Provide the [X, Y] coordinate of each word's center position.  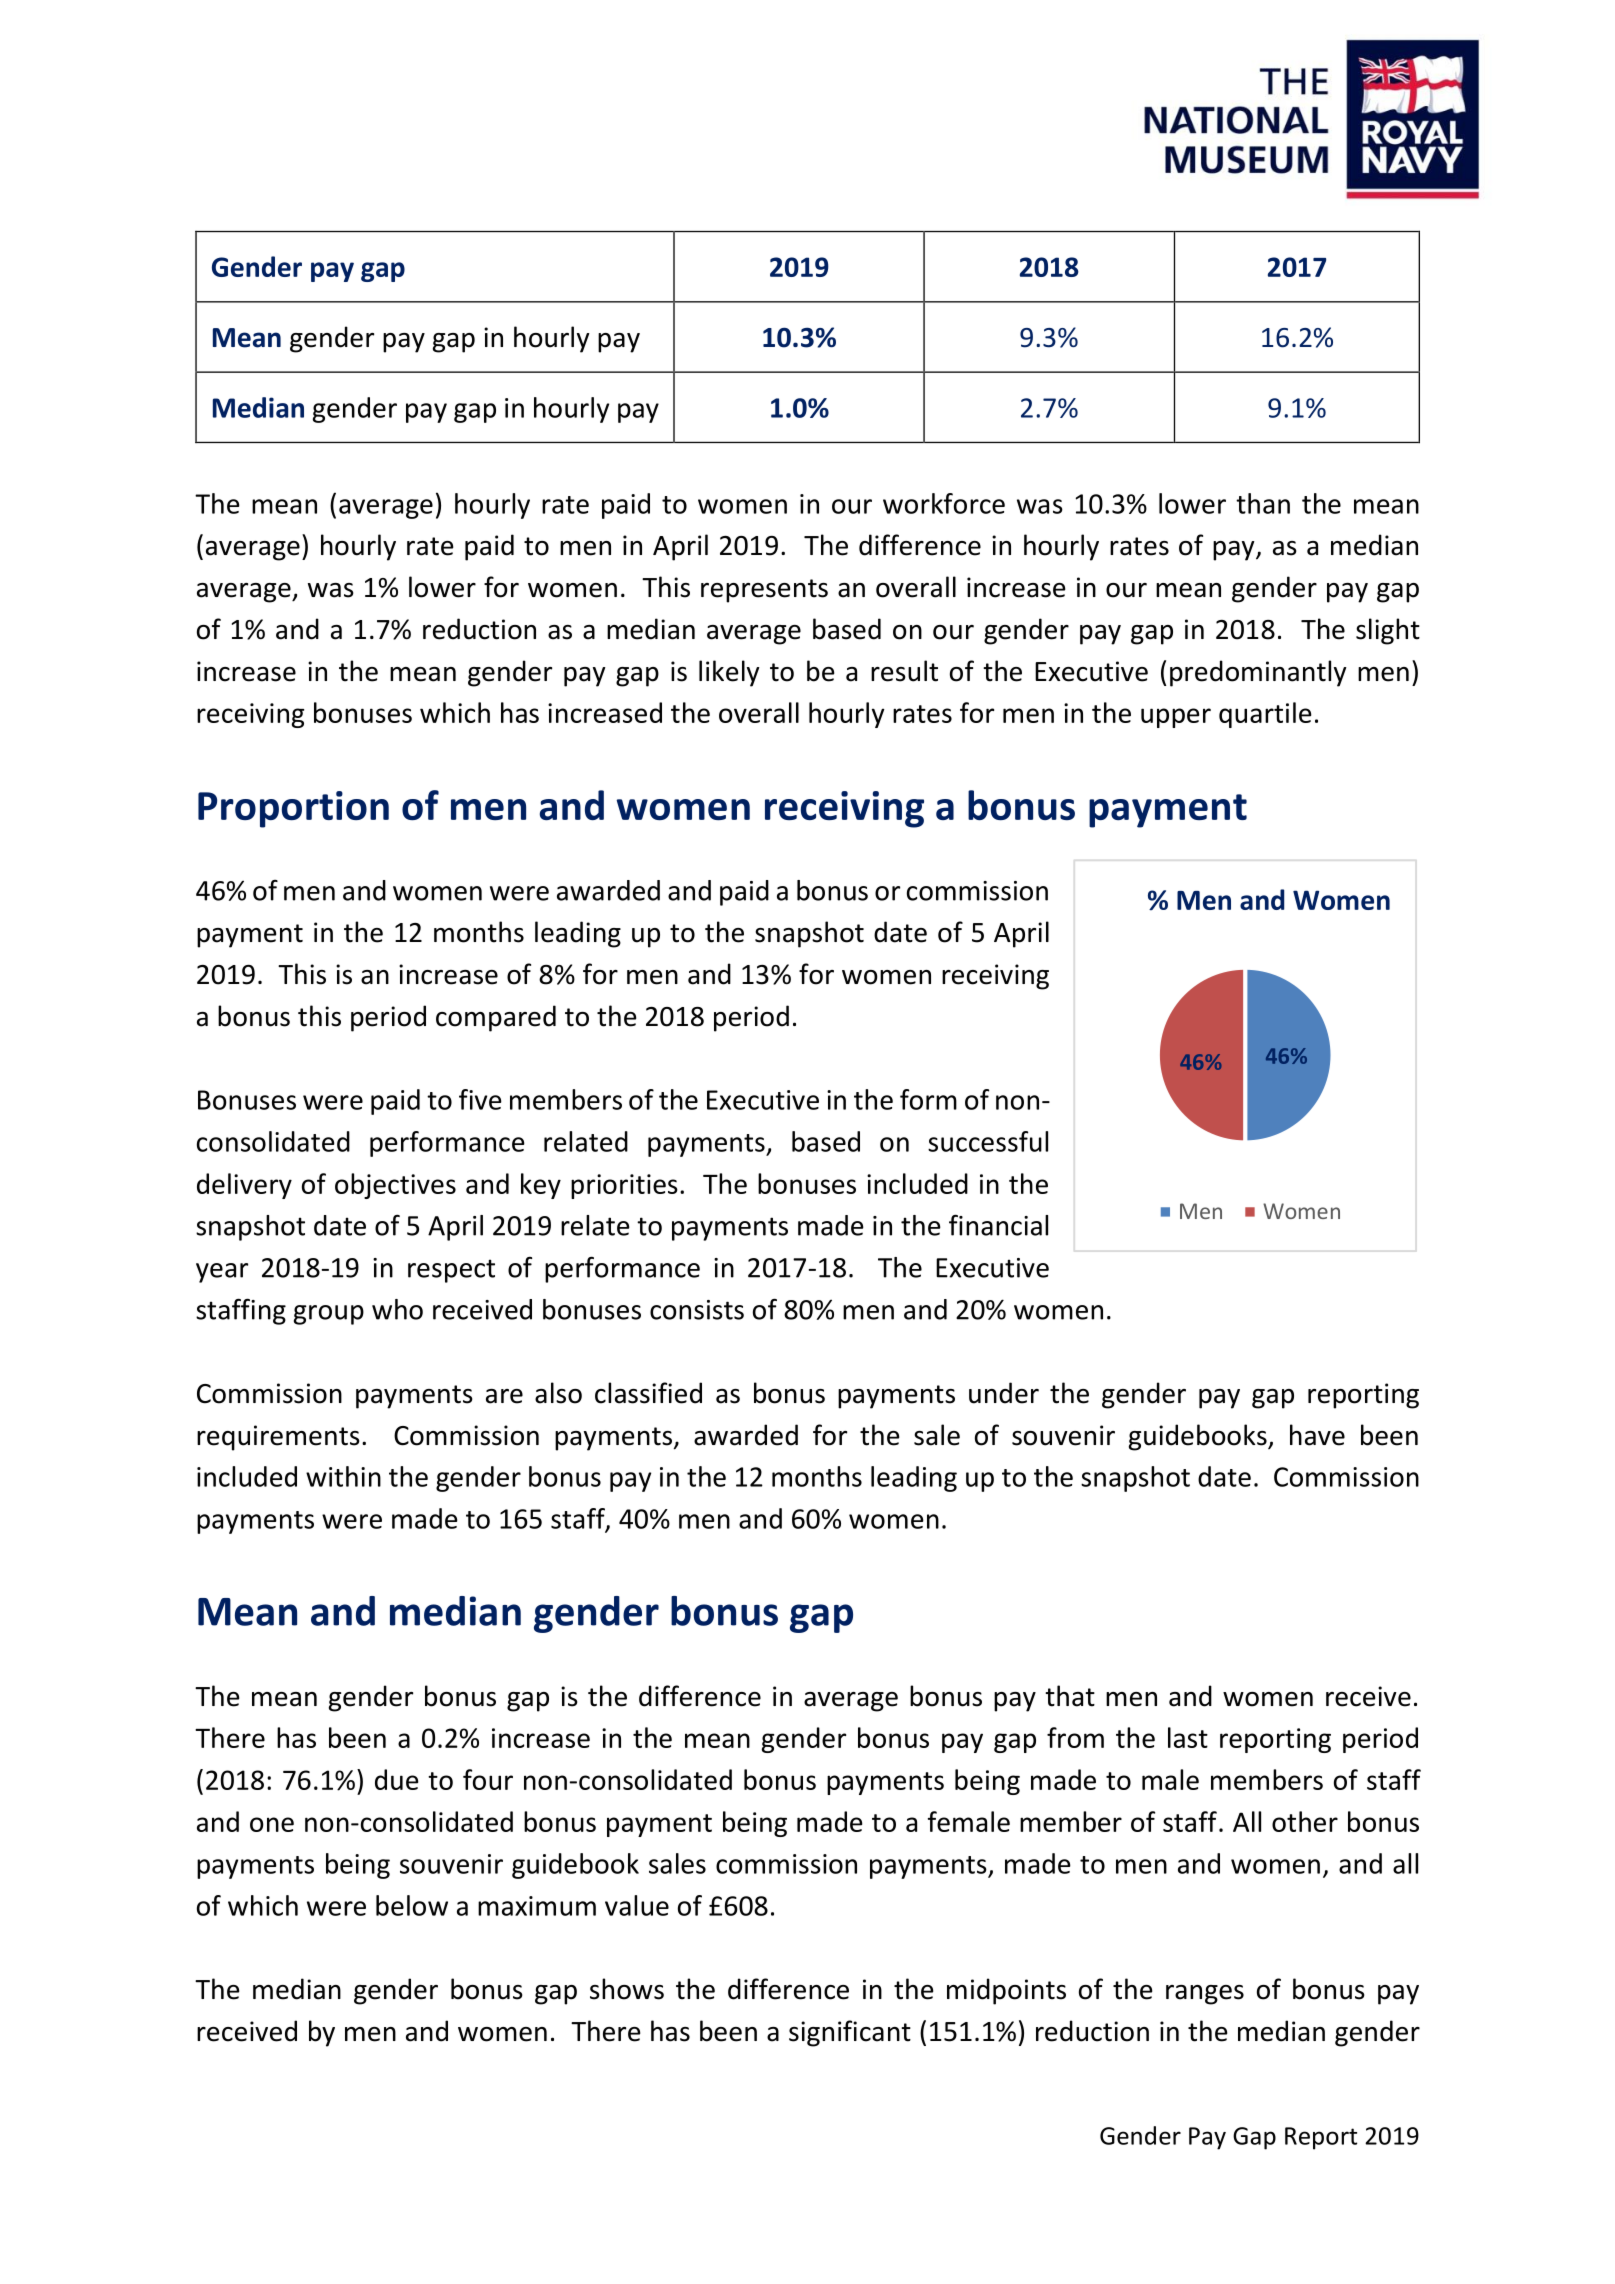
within [343, 1476]
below [412, 1905]
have [1317, 1435]
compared [496, 1018]
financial [998, 1225]
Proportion [293, 809]
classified [648, 1393]
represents [764, 591]
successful [988, 1141]
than [1263, 503]
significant [850, 2033]
